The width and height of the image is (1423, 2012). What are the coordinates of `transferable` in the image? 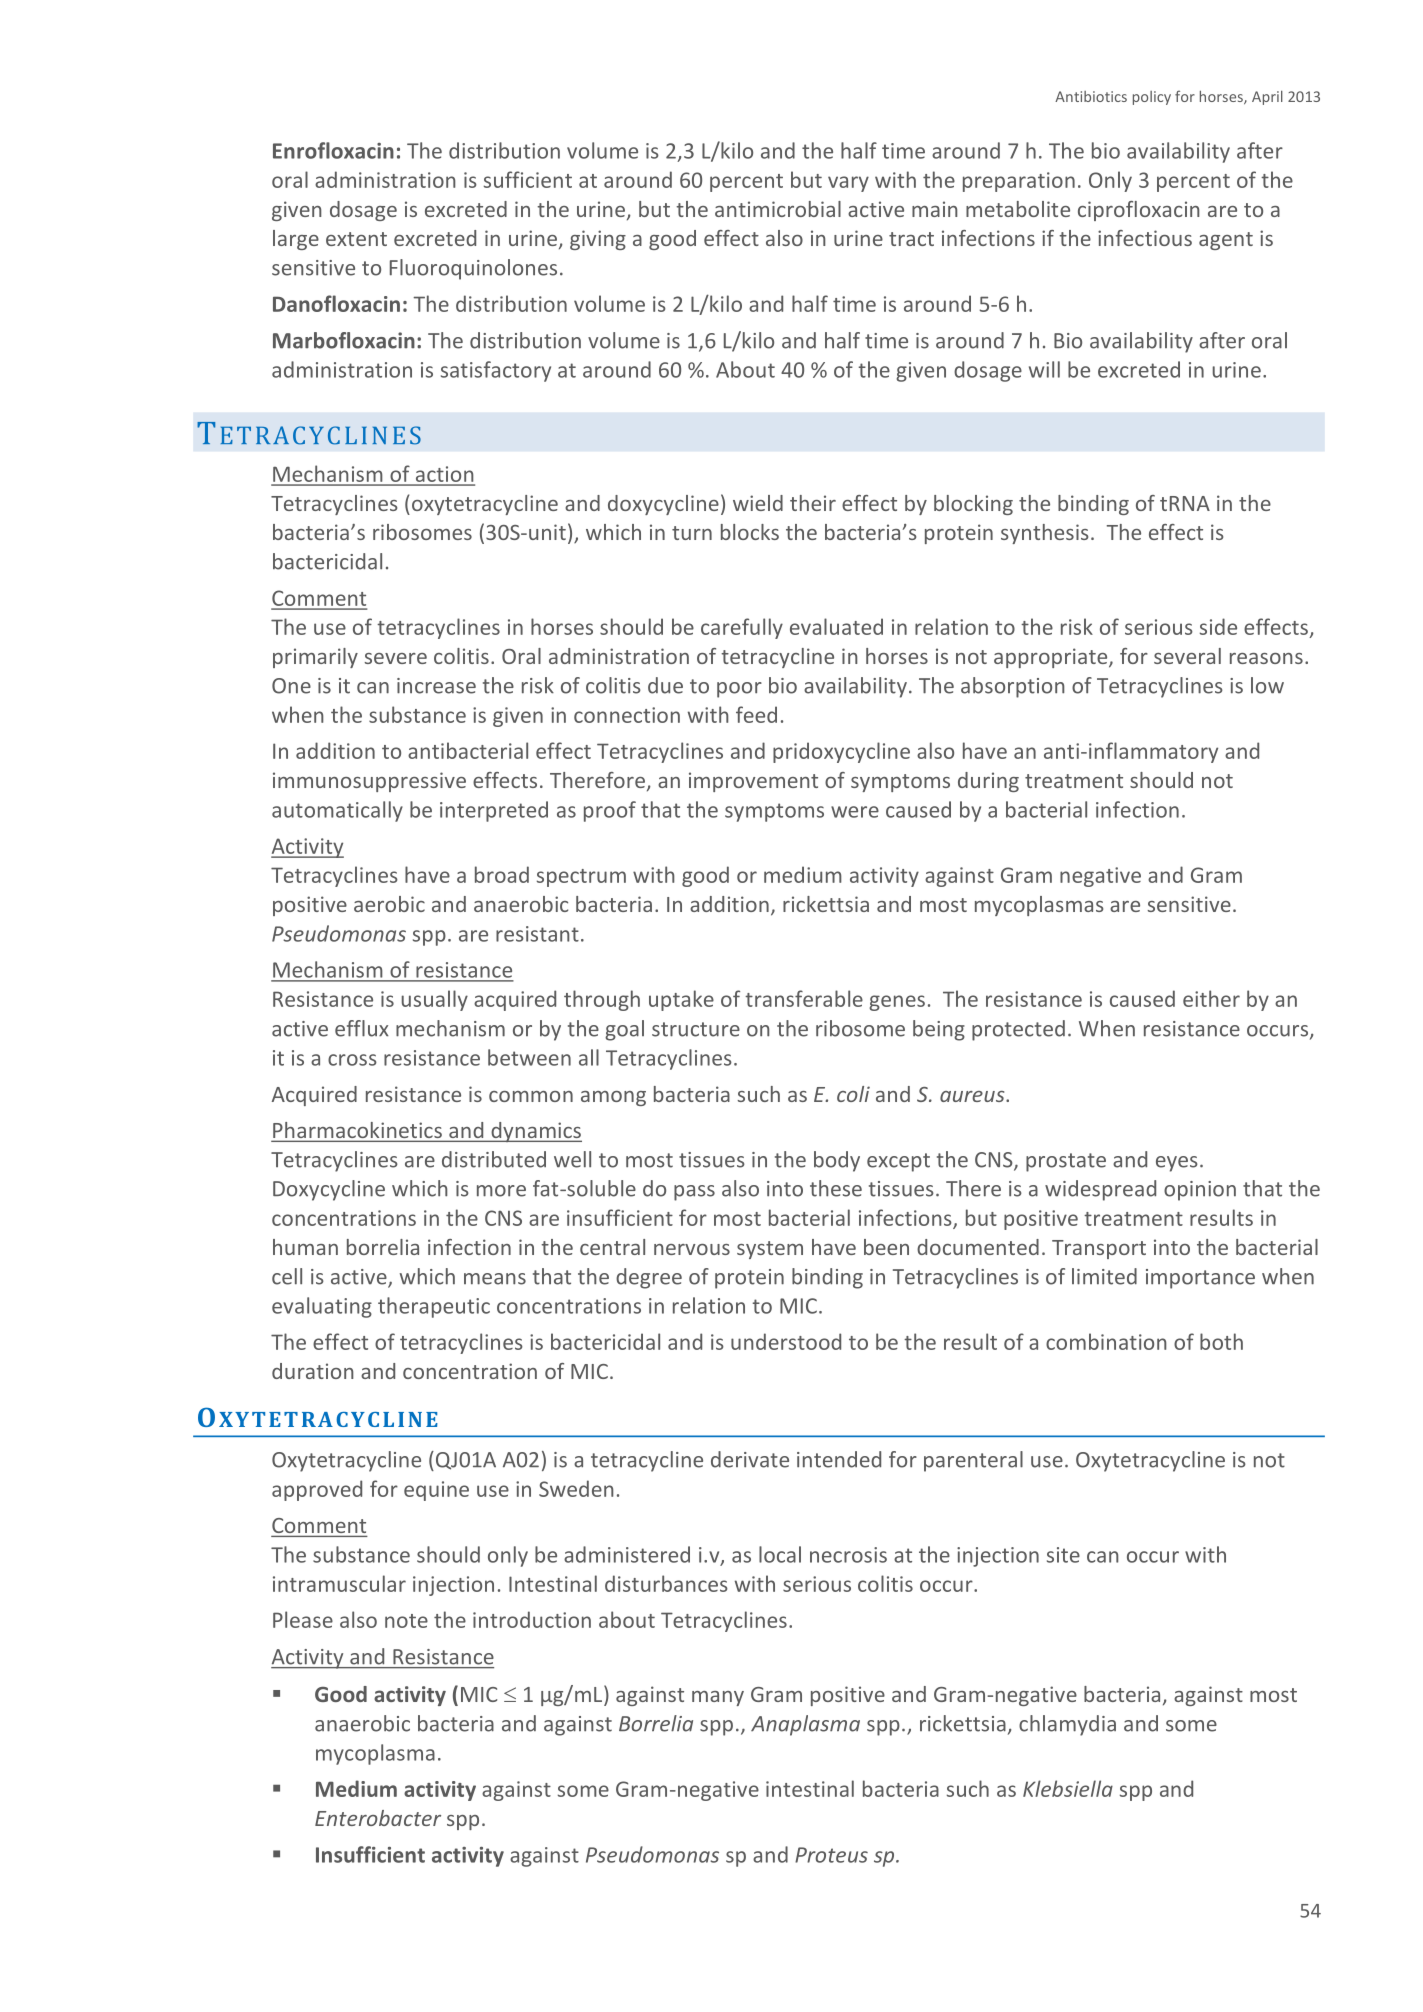 It's located at (804, 998).
